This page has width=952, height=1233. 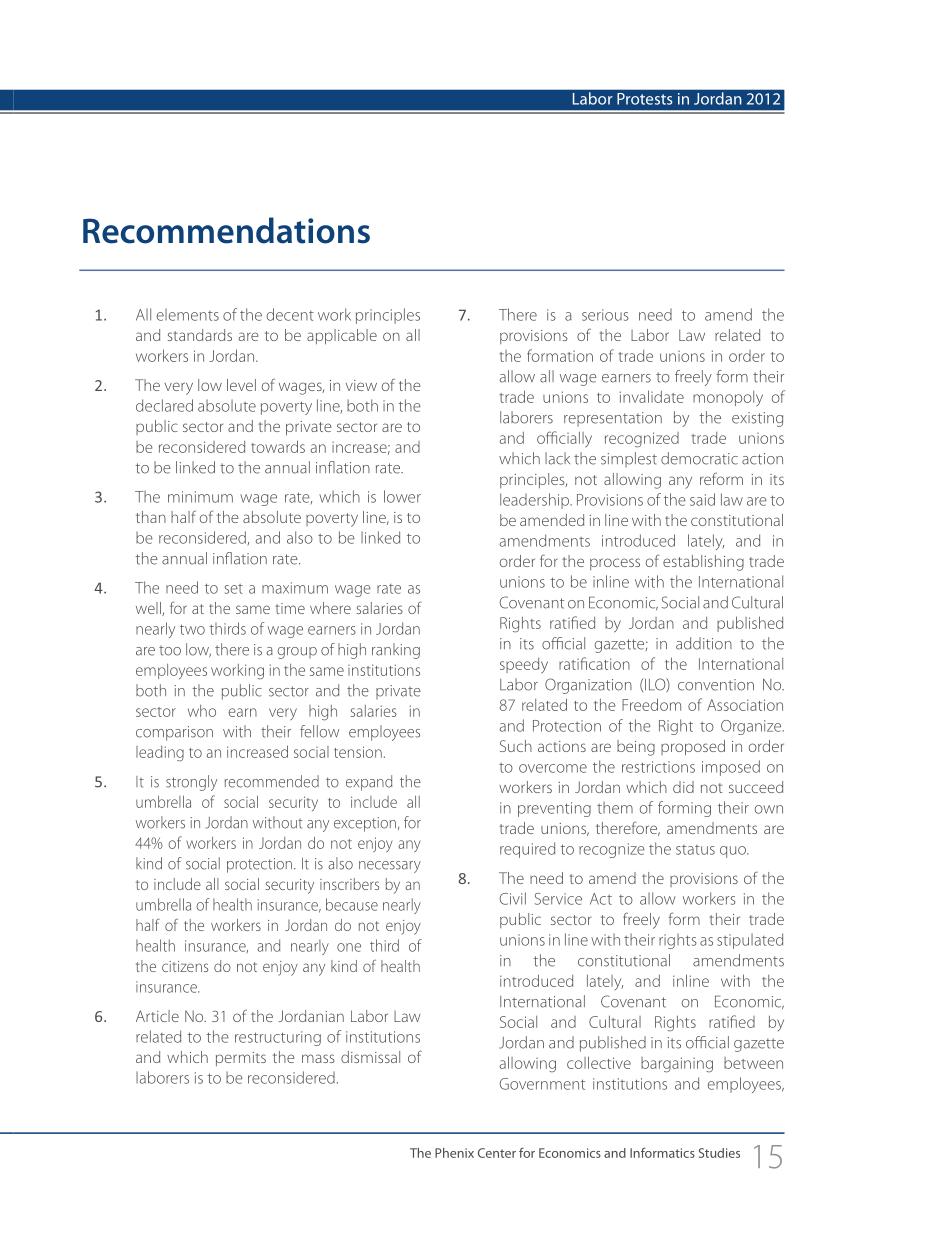 I want to click on applicable, so click(x=342, y=337).
